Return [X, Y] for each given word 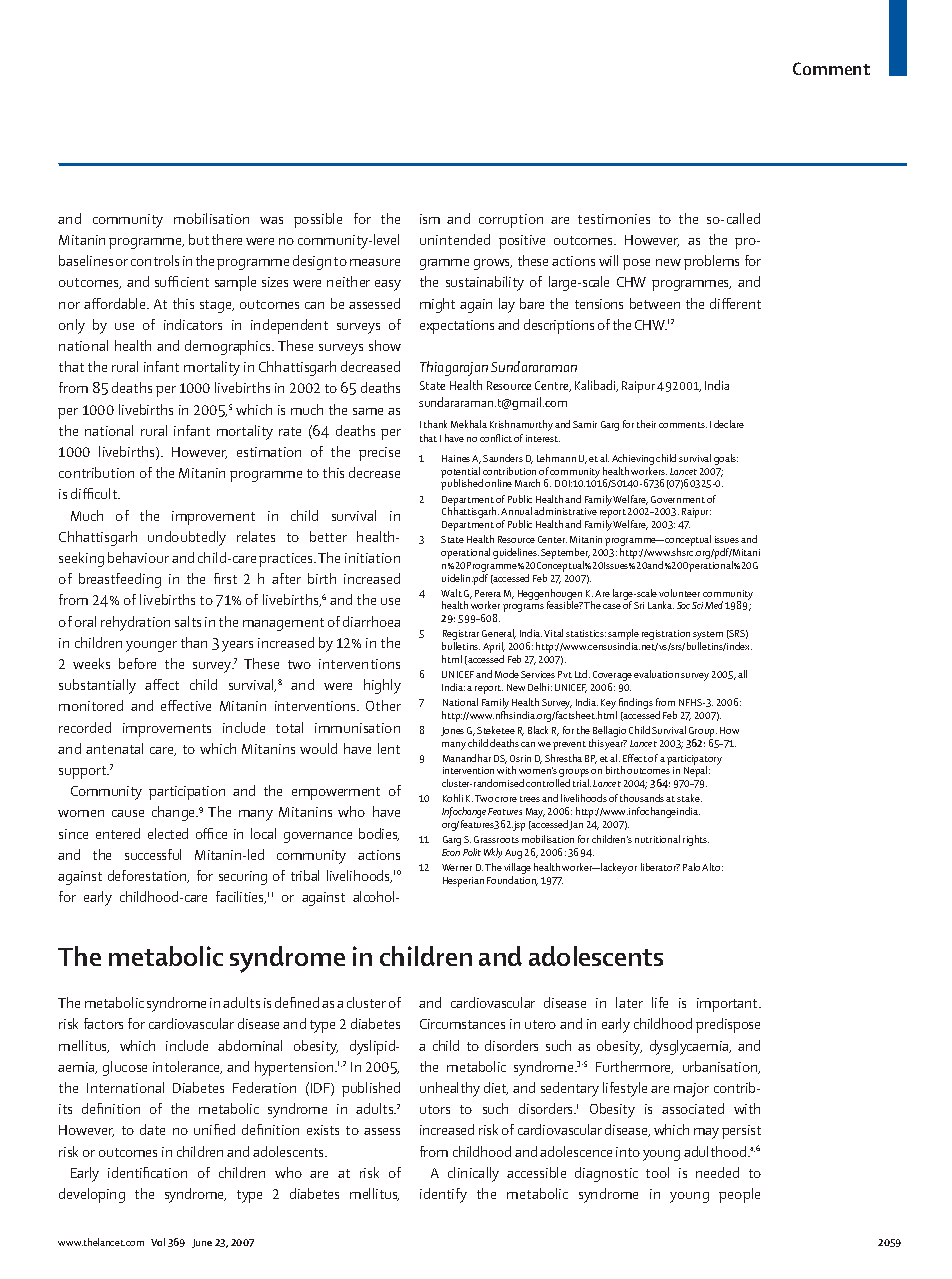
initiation [372, 558]
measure [375, 262]
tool [657, 1172]
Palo [691, 867]
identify [443, 1195]
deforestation [148, 876]
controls [155, 260]
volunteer [679, 593]
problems [711, 262]
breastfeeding [120, 580]
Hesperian [463, 882]
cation [169, 1173]
